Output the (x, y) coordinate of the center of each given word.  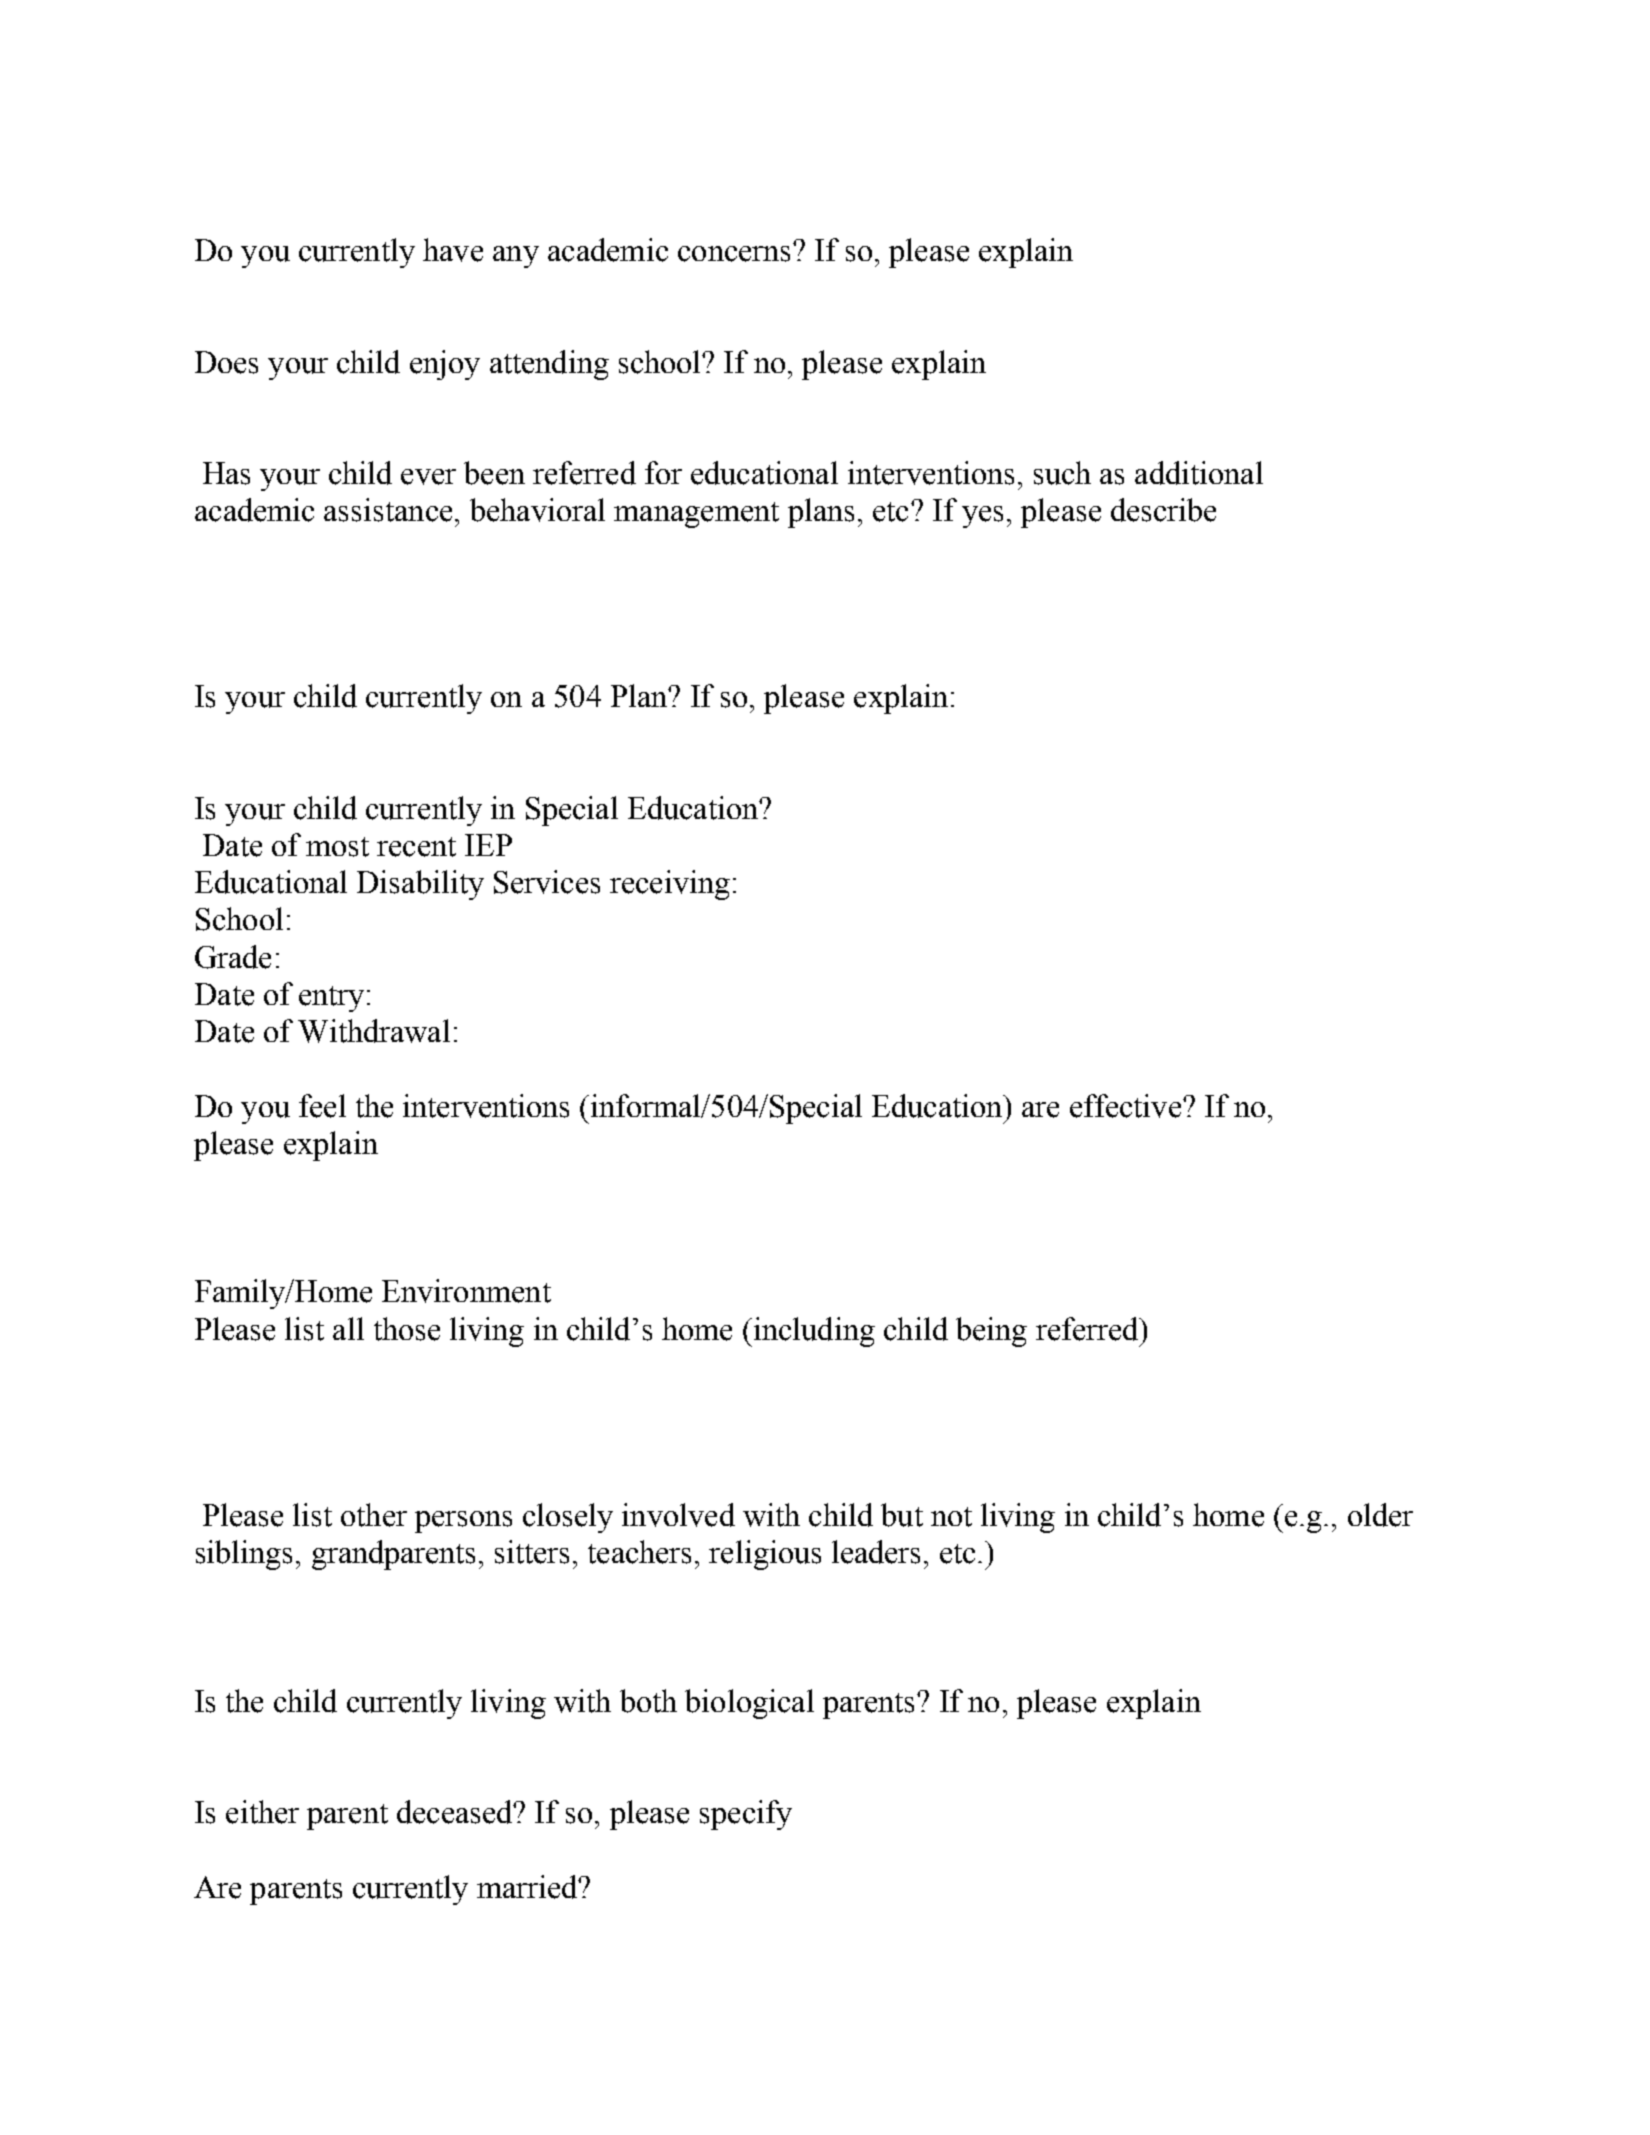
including (813, 1332)
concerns (734, 254)
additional (1199, 473)
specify (746, 1815)
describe (1163, 510)
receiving (670, 885)
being (991, 1332)
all (348, 1328)
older (1380, 1515)
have (453, 250)
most (337, 847)
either (262, 1812)
